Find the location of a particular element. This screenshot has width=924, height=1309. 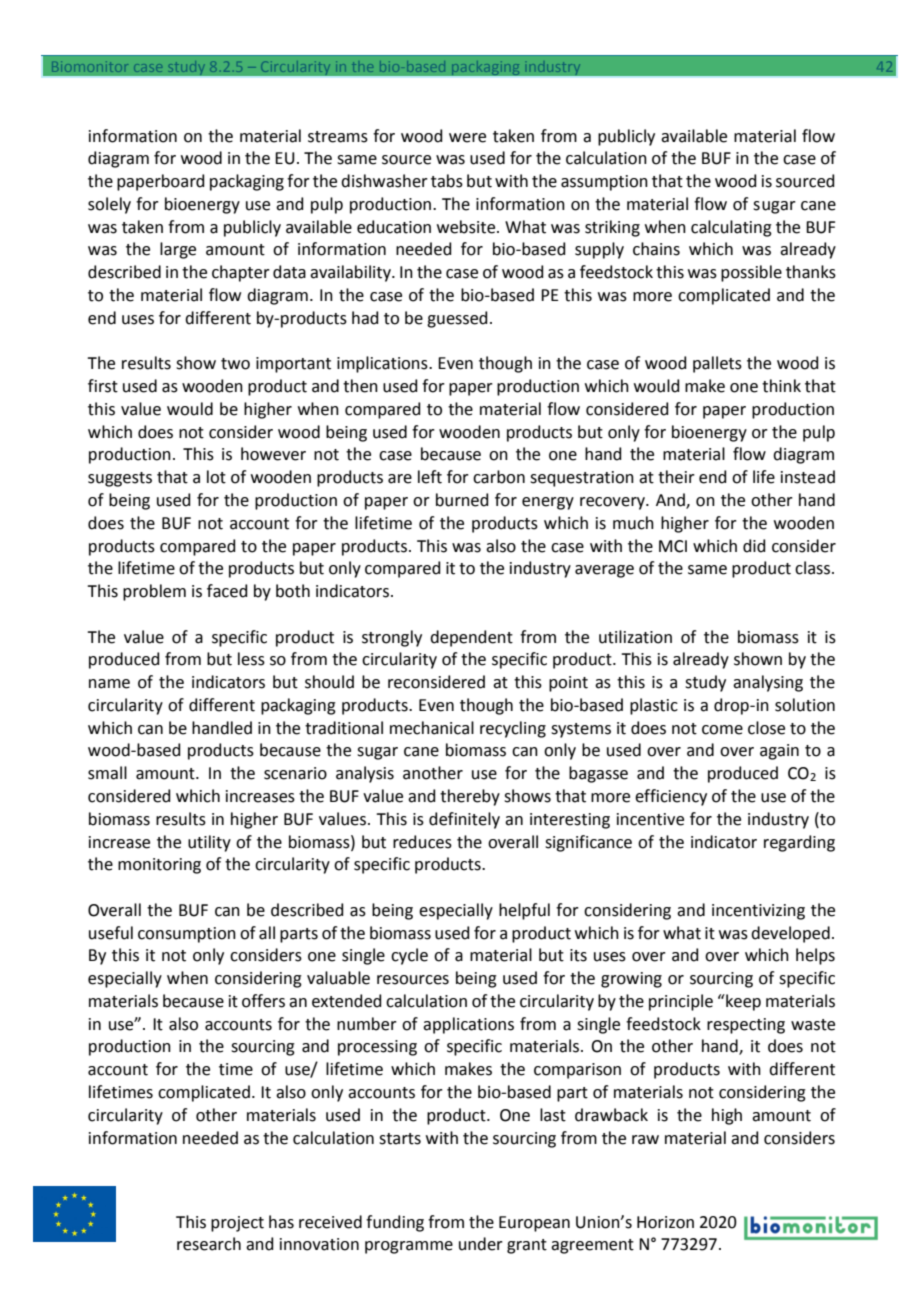

calculating is located at coordinates (731, 228).
